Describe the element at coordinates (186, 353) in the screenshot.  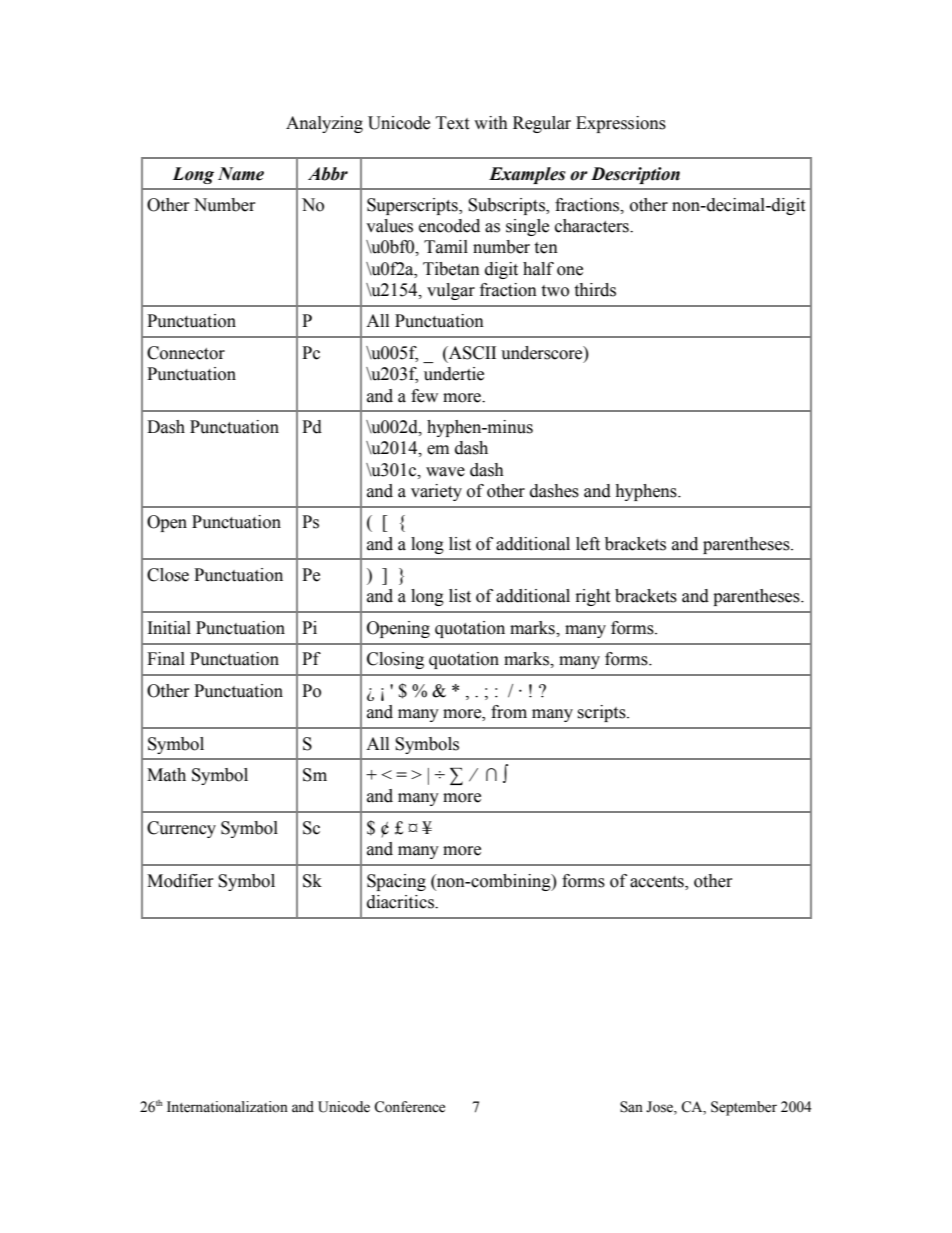
I see `Connector` at that location.
